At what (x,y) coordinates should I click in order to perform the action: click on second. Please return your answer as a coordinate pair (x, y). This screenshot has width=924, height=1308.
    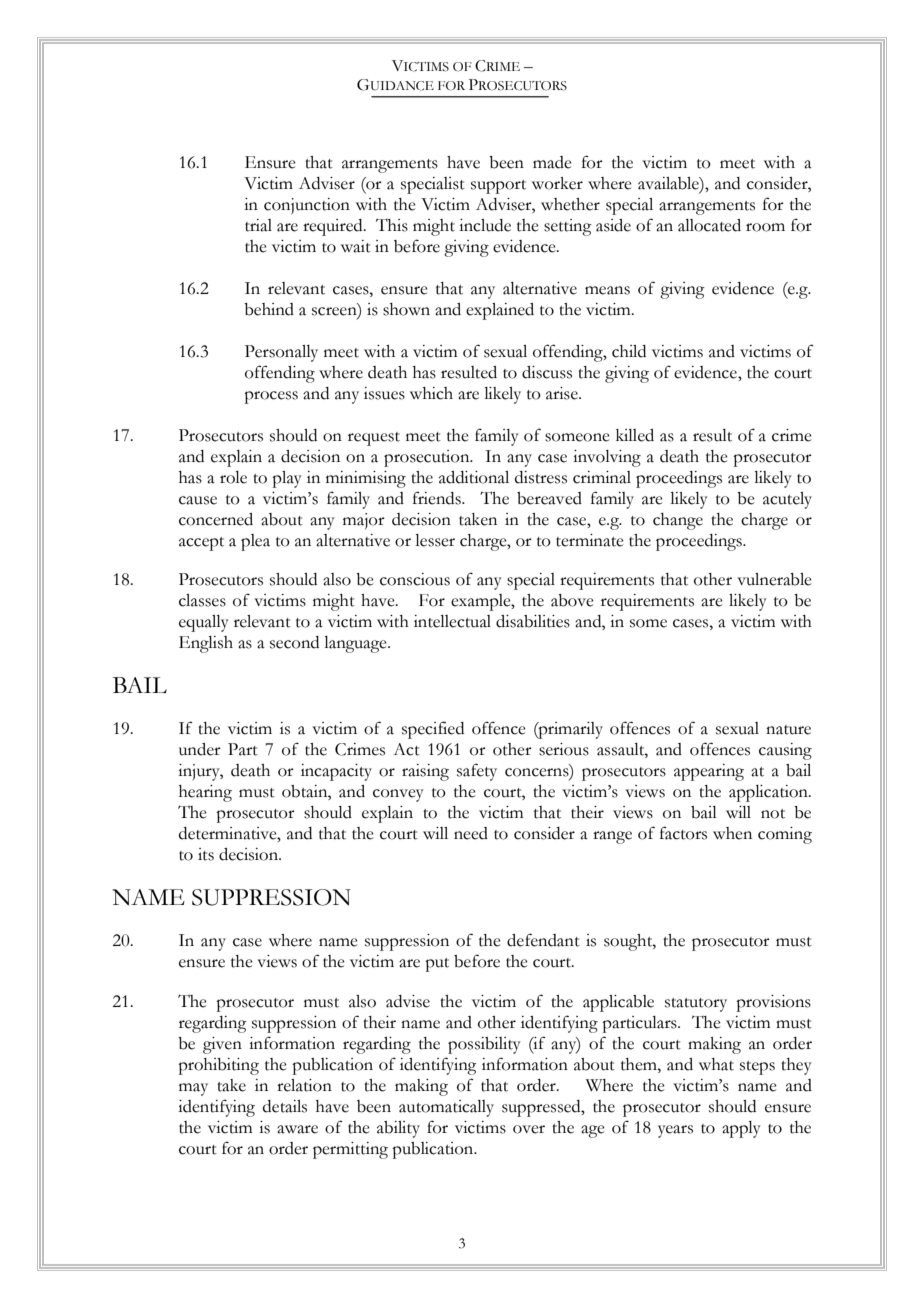
    Looking at the image, I should click on (294, 642).
